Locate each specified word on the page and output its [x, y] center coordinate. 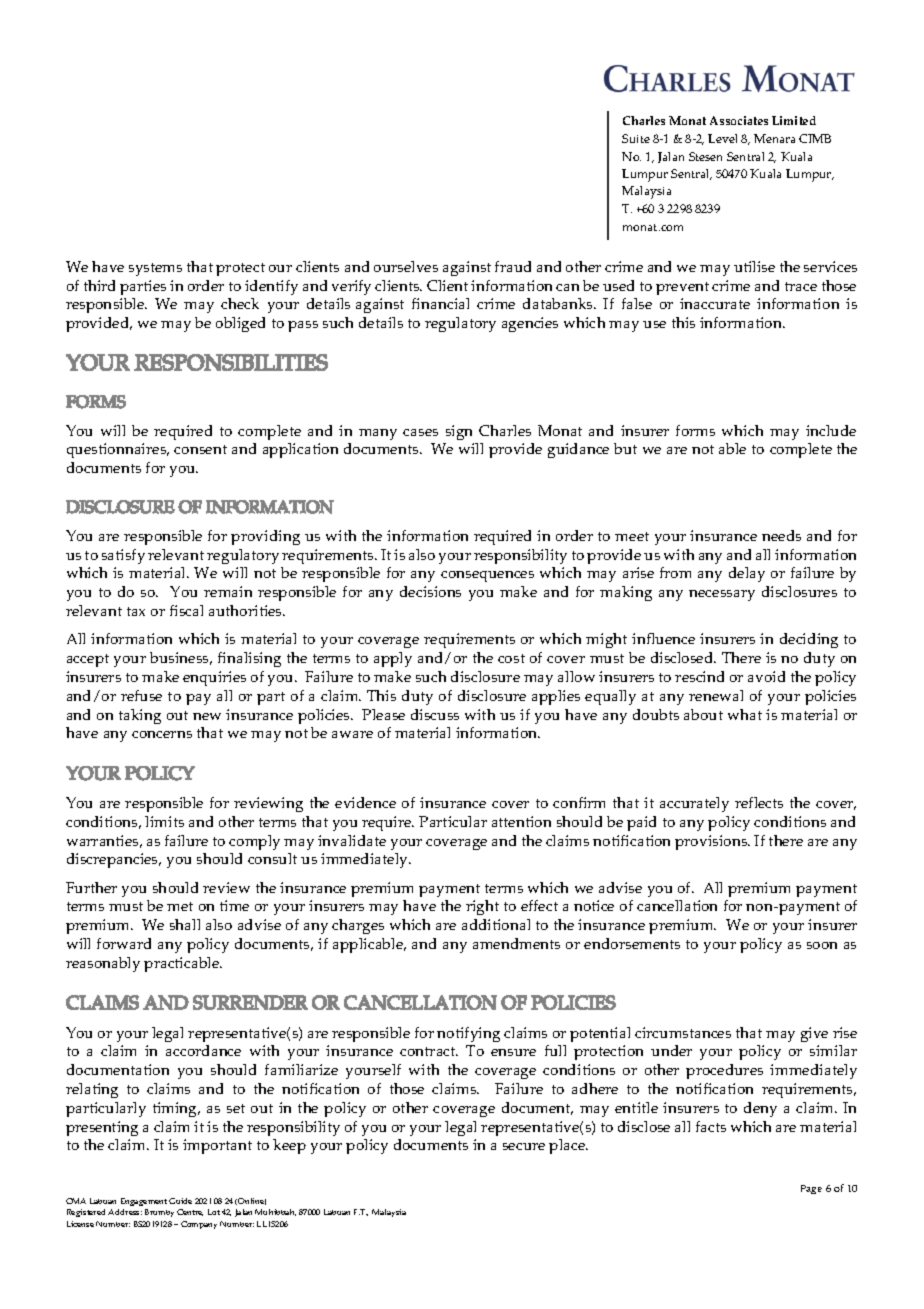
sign [459, 432]
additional [496, 924]
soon [822, 945]
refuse [141, 695]
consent [200, 449]
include [831, 430]
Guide [180, 1201]
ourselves [406, 266]
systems [155, 269]
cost [511, 658]
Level [722, 138]
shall [185, 924]
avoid [766, 676]
